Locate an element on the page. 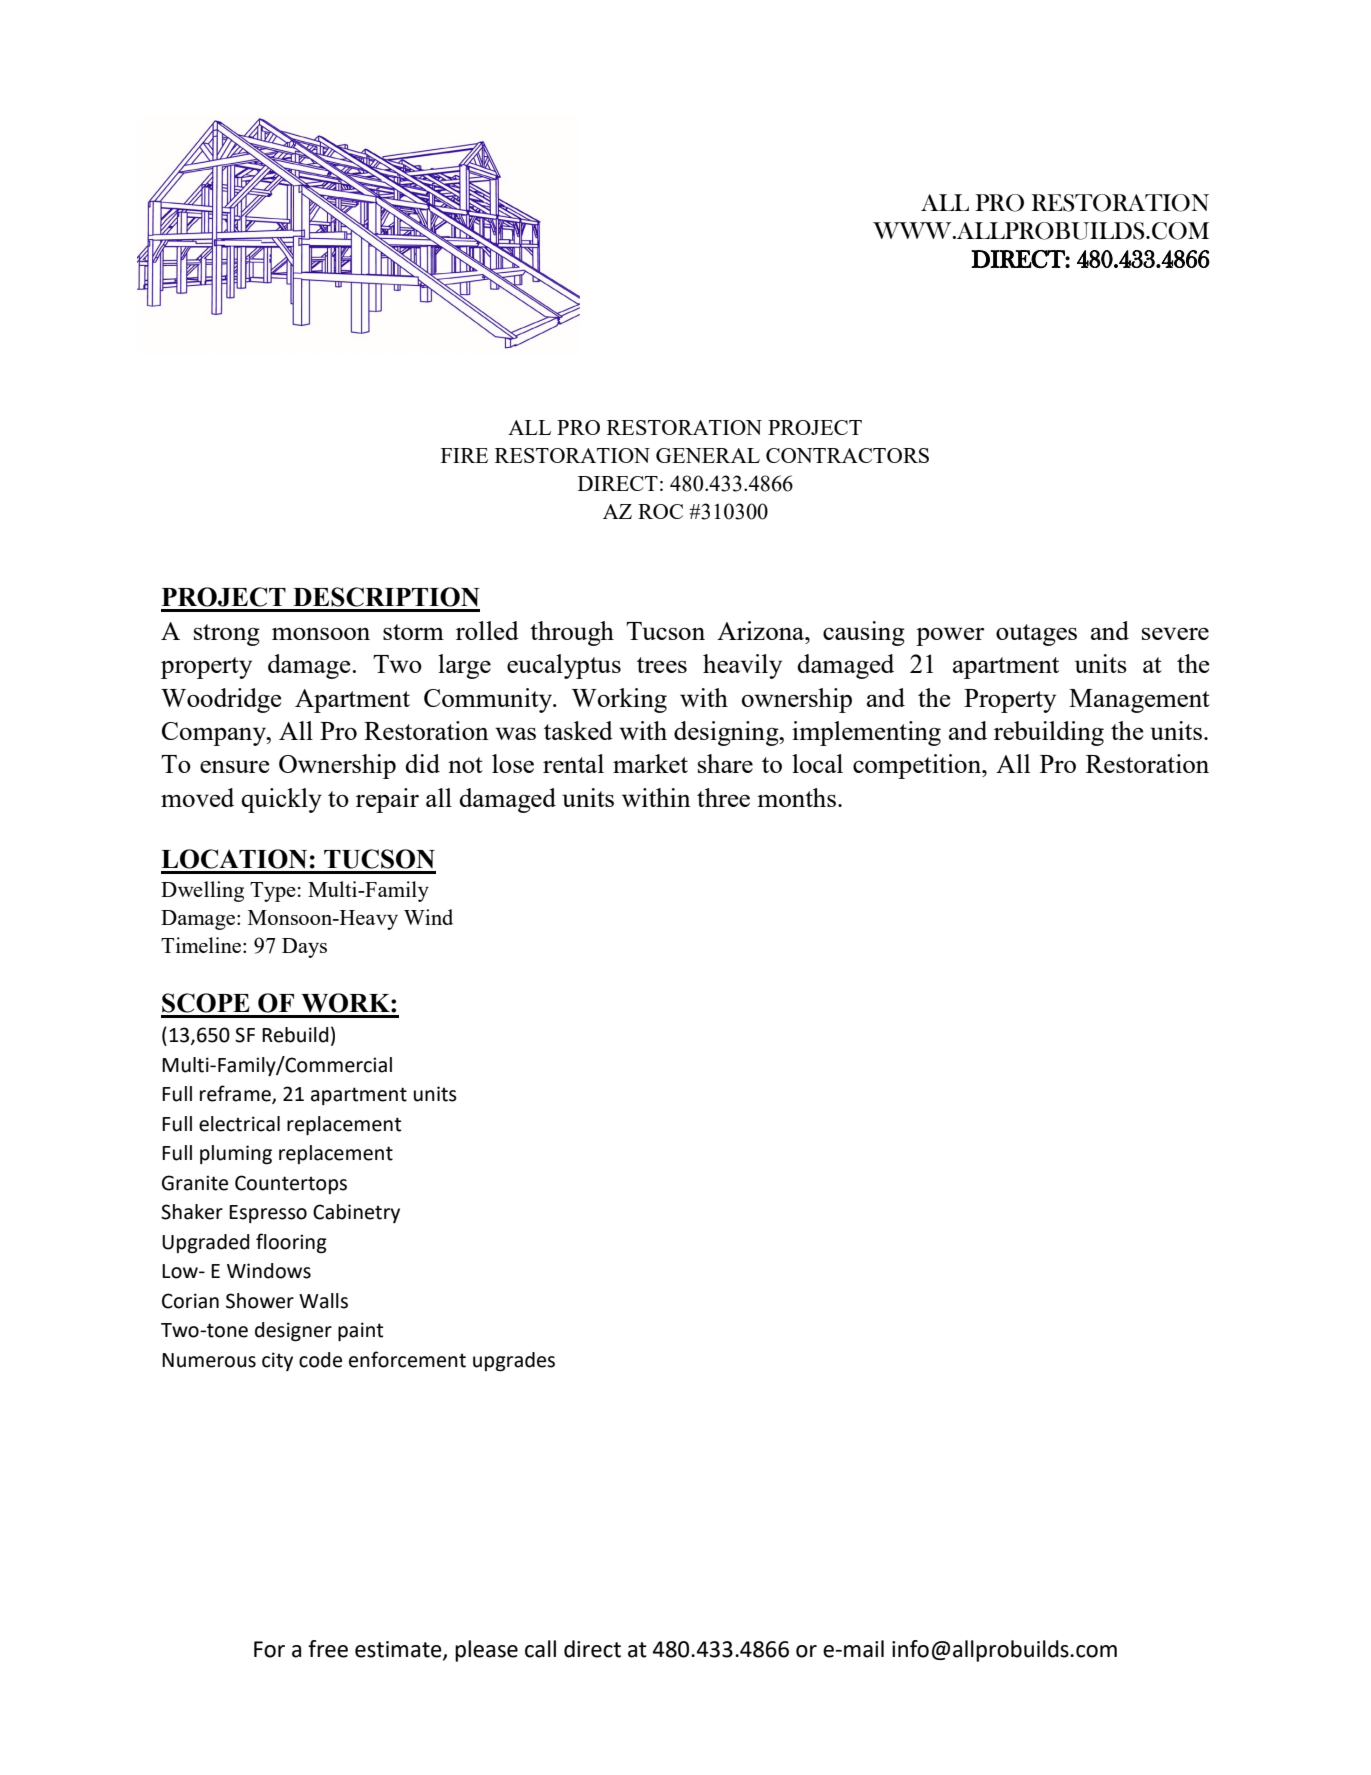  three is located at coordinates (723, 797).
